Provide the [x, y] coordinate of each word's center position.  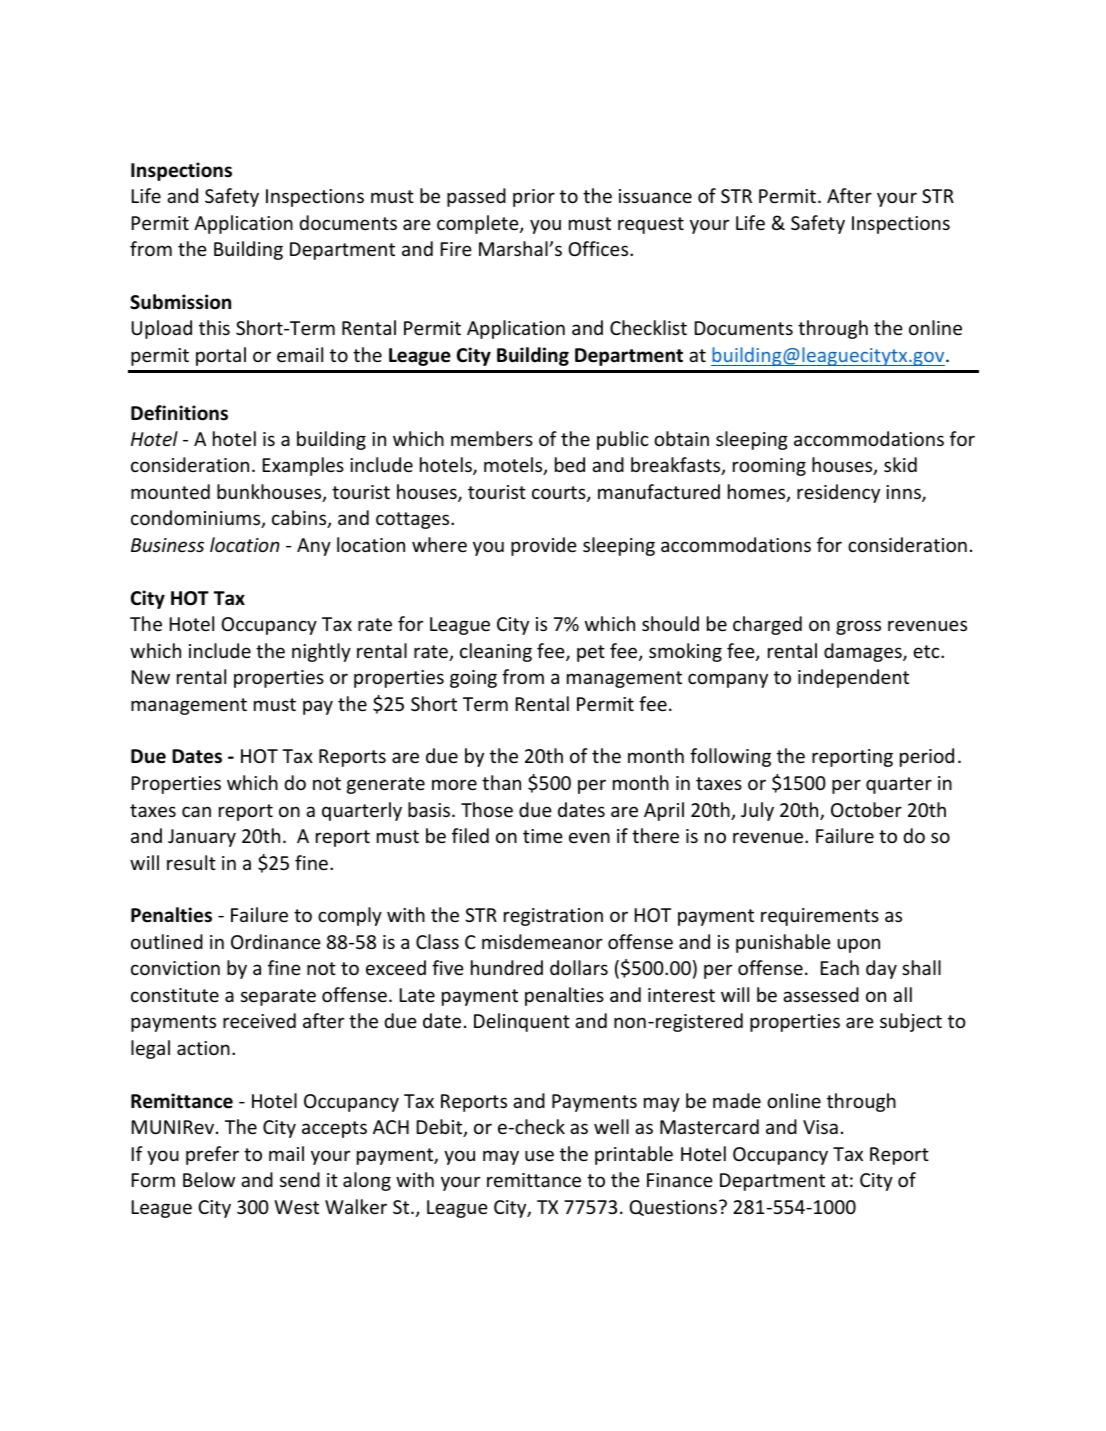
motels [514, 466]
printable [634, 1155]
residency [838, 493]
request [651, 225]
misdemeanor [542, 941]
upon [859, 945]
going [473, 679]
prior [534, 198]
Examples [303, 466]
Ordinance [276, 941]
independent [853, 678]
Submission [180, 302]
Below [209, 1179]
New [151, 677]
